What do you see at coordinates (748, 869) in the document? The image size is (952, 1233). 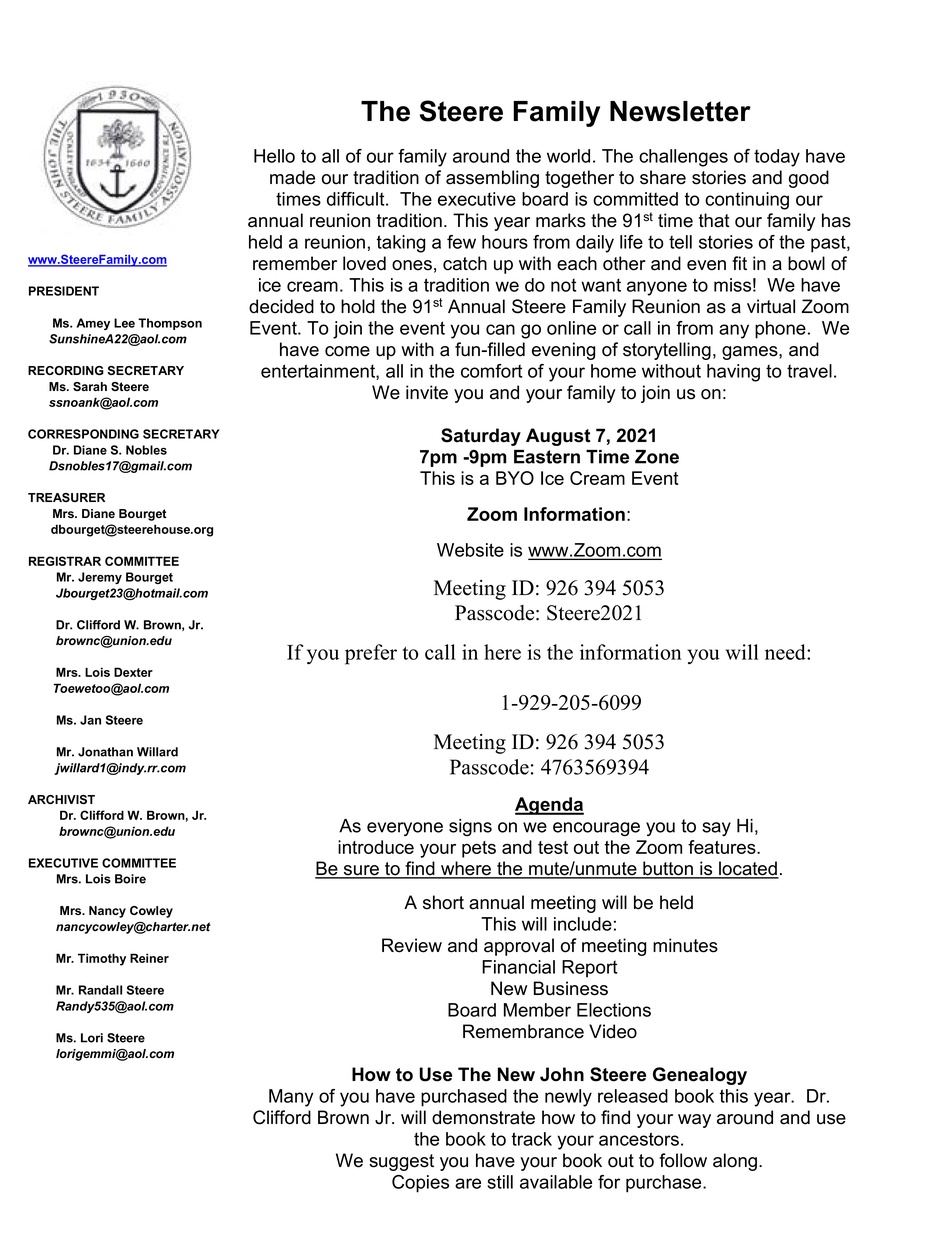 I see `located` at bounding box center [748, 869].
